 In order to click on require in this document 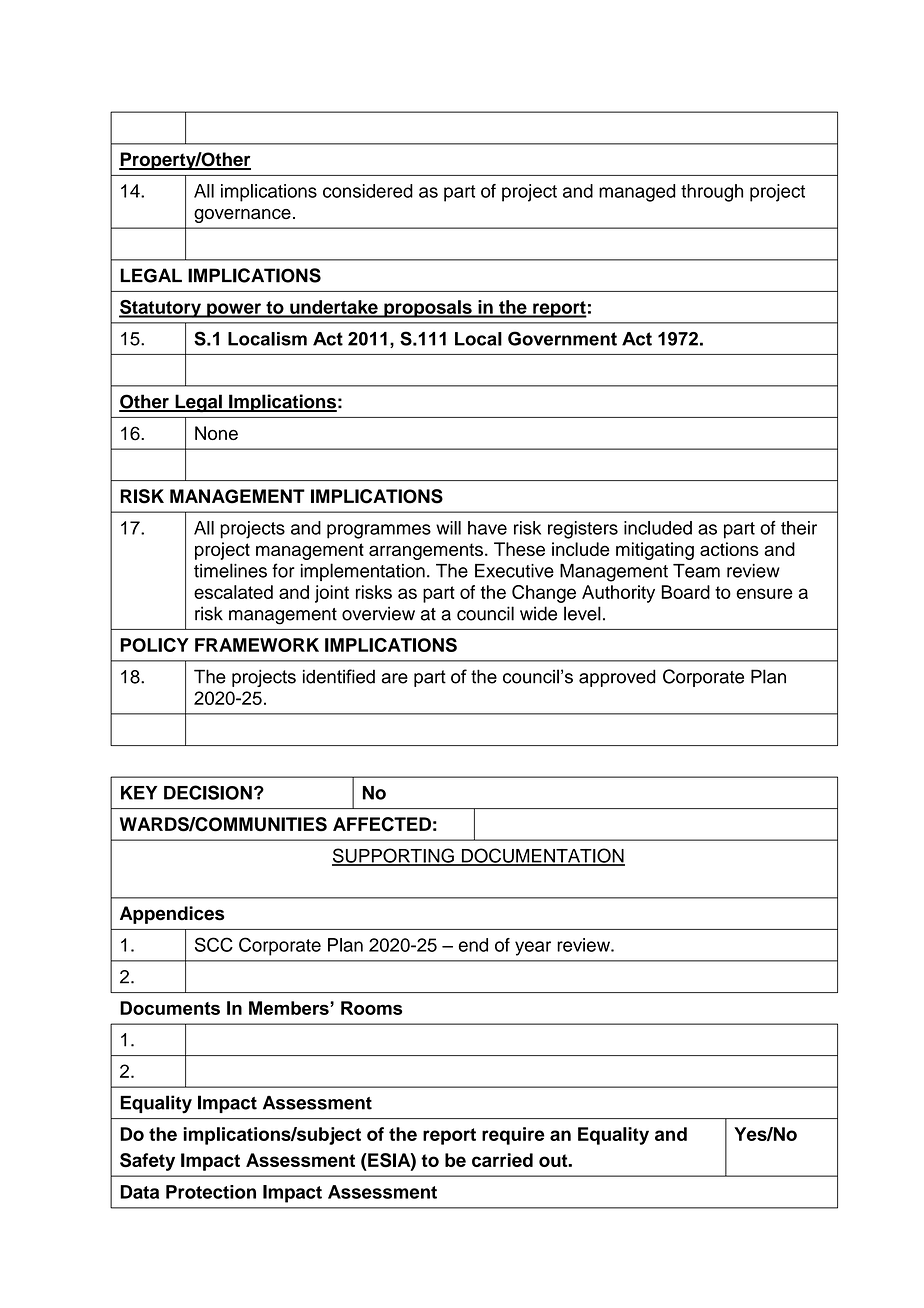, I will do `click(513, 1136)`.
